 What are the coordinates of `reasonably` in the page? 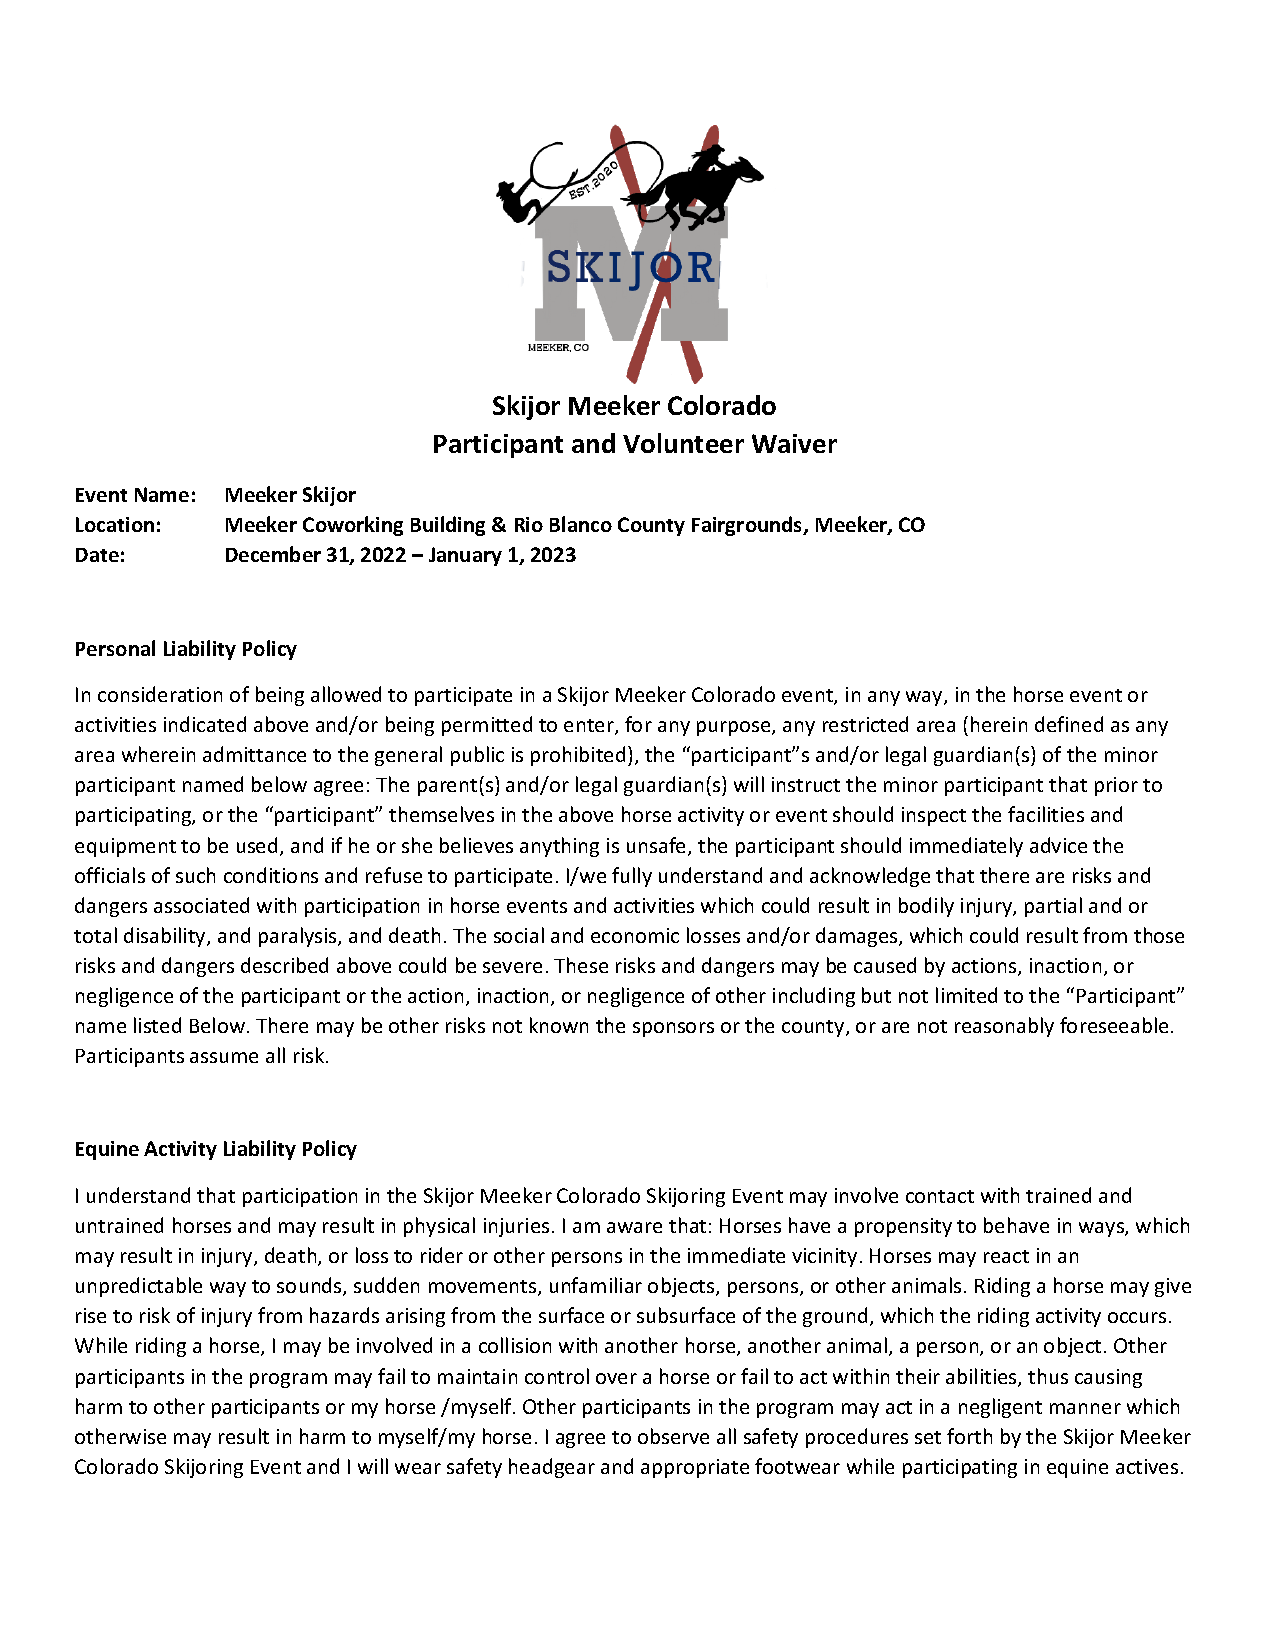 It's located at (1004, 1027).
